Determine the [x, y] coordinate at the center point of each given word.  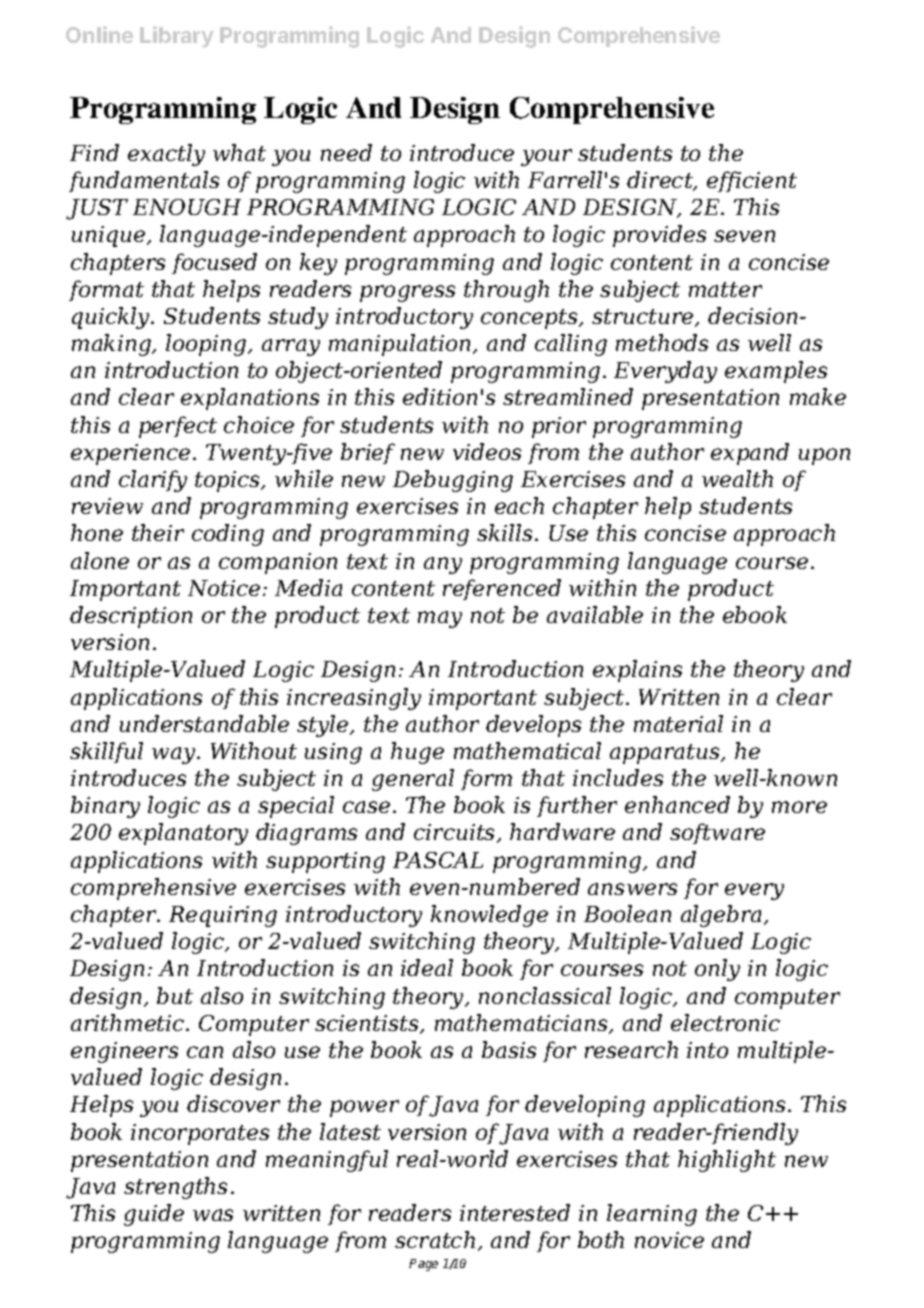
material [678, 723]
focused [214, 263]
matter [725, 289]
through [506, 291]
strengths [175, 1188]
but [175, 995]
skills [504, 532]
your [546, 157]
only [717, 970]
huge [417, 753]
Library [177, 37]
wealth [737, 478]
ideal [427, 967]
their [158, 532]
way [175, 755]
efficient [752, 181]
